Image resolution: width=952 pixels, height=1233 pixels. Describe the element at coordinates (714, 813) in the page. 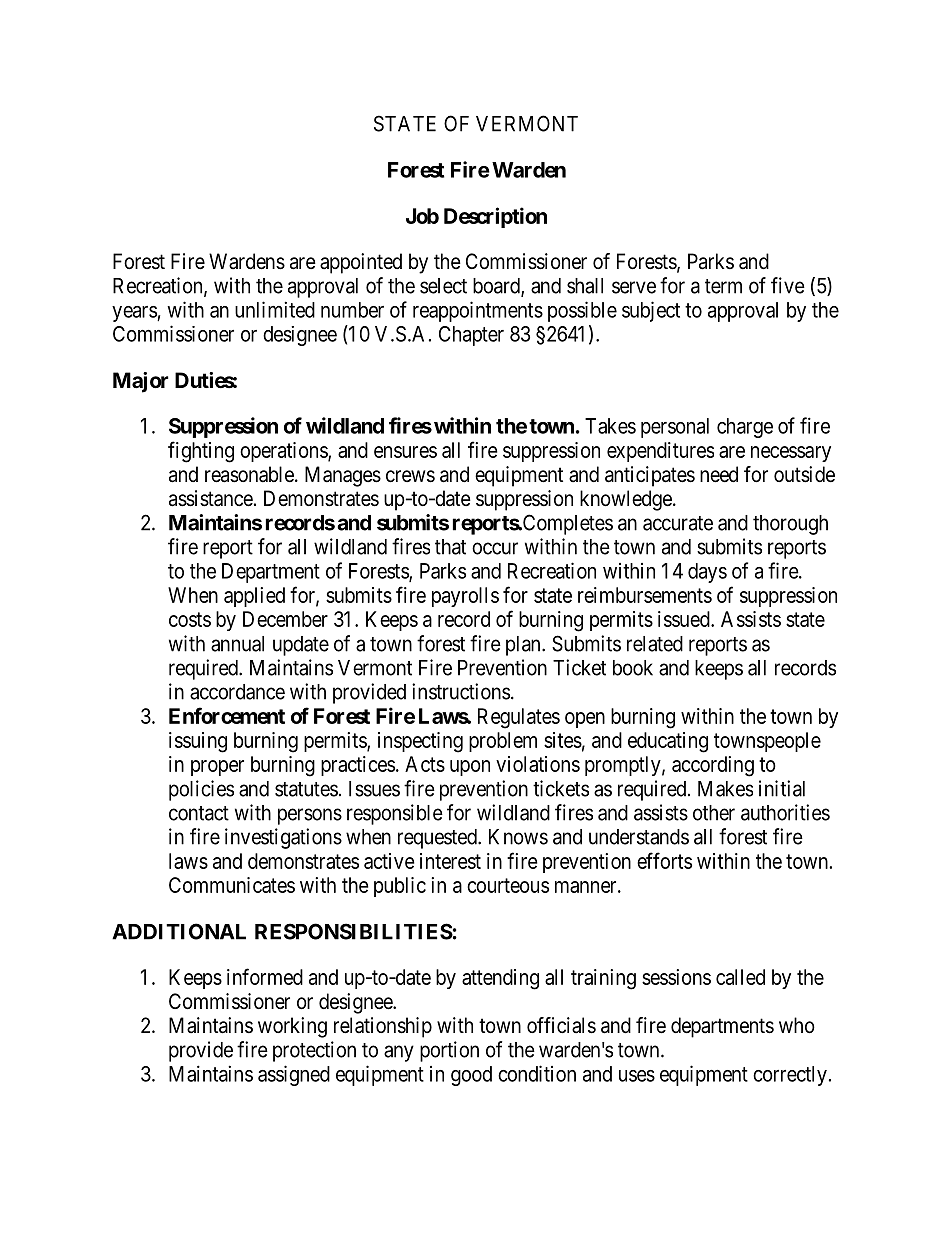

I see `other` at that location.
